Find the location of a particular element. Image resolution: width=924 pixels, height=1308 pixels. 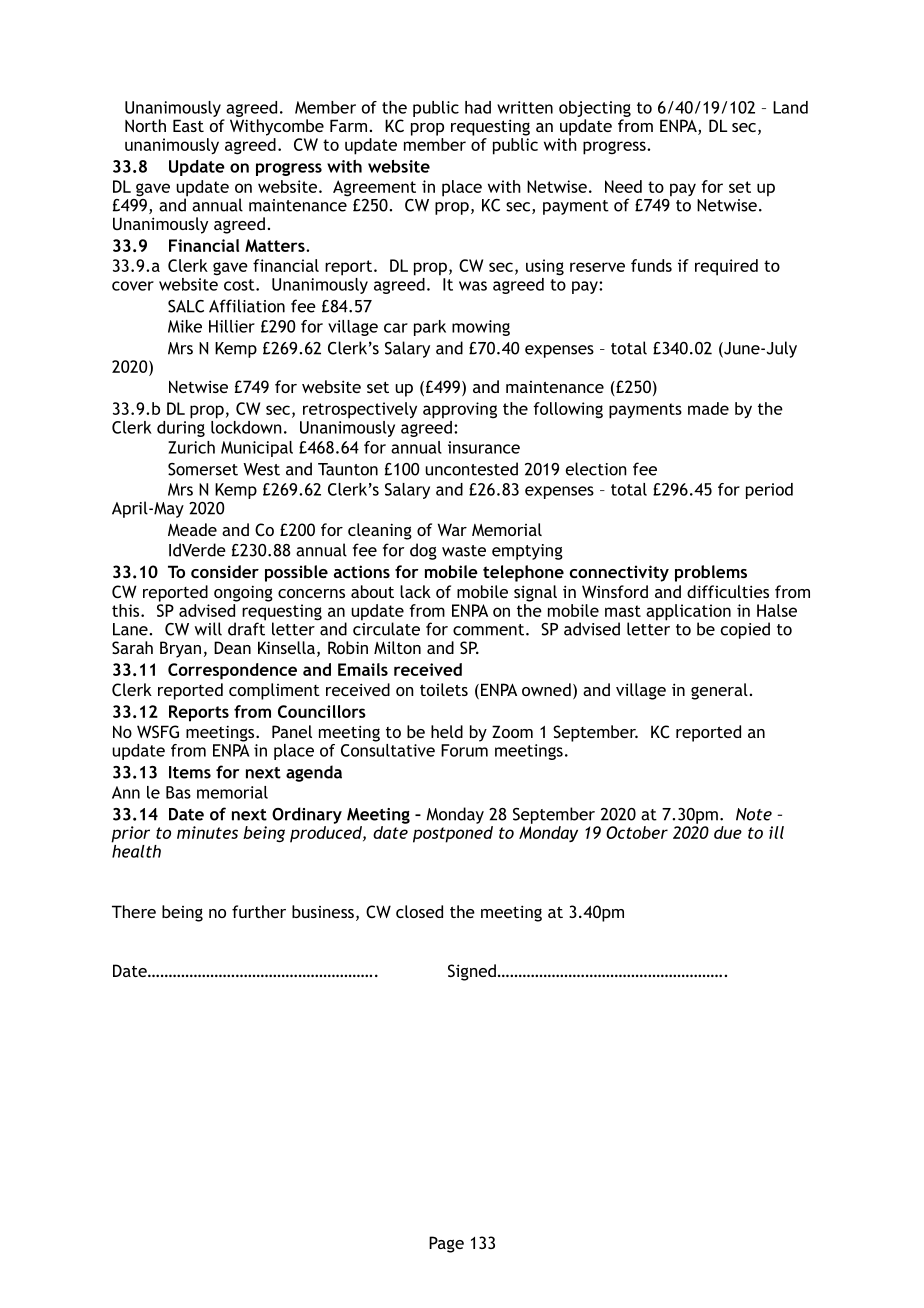

East is located at coordinates (188, 125).
